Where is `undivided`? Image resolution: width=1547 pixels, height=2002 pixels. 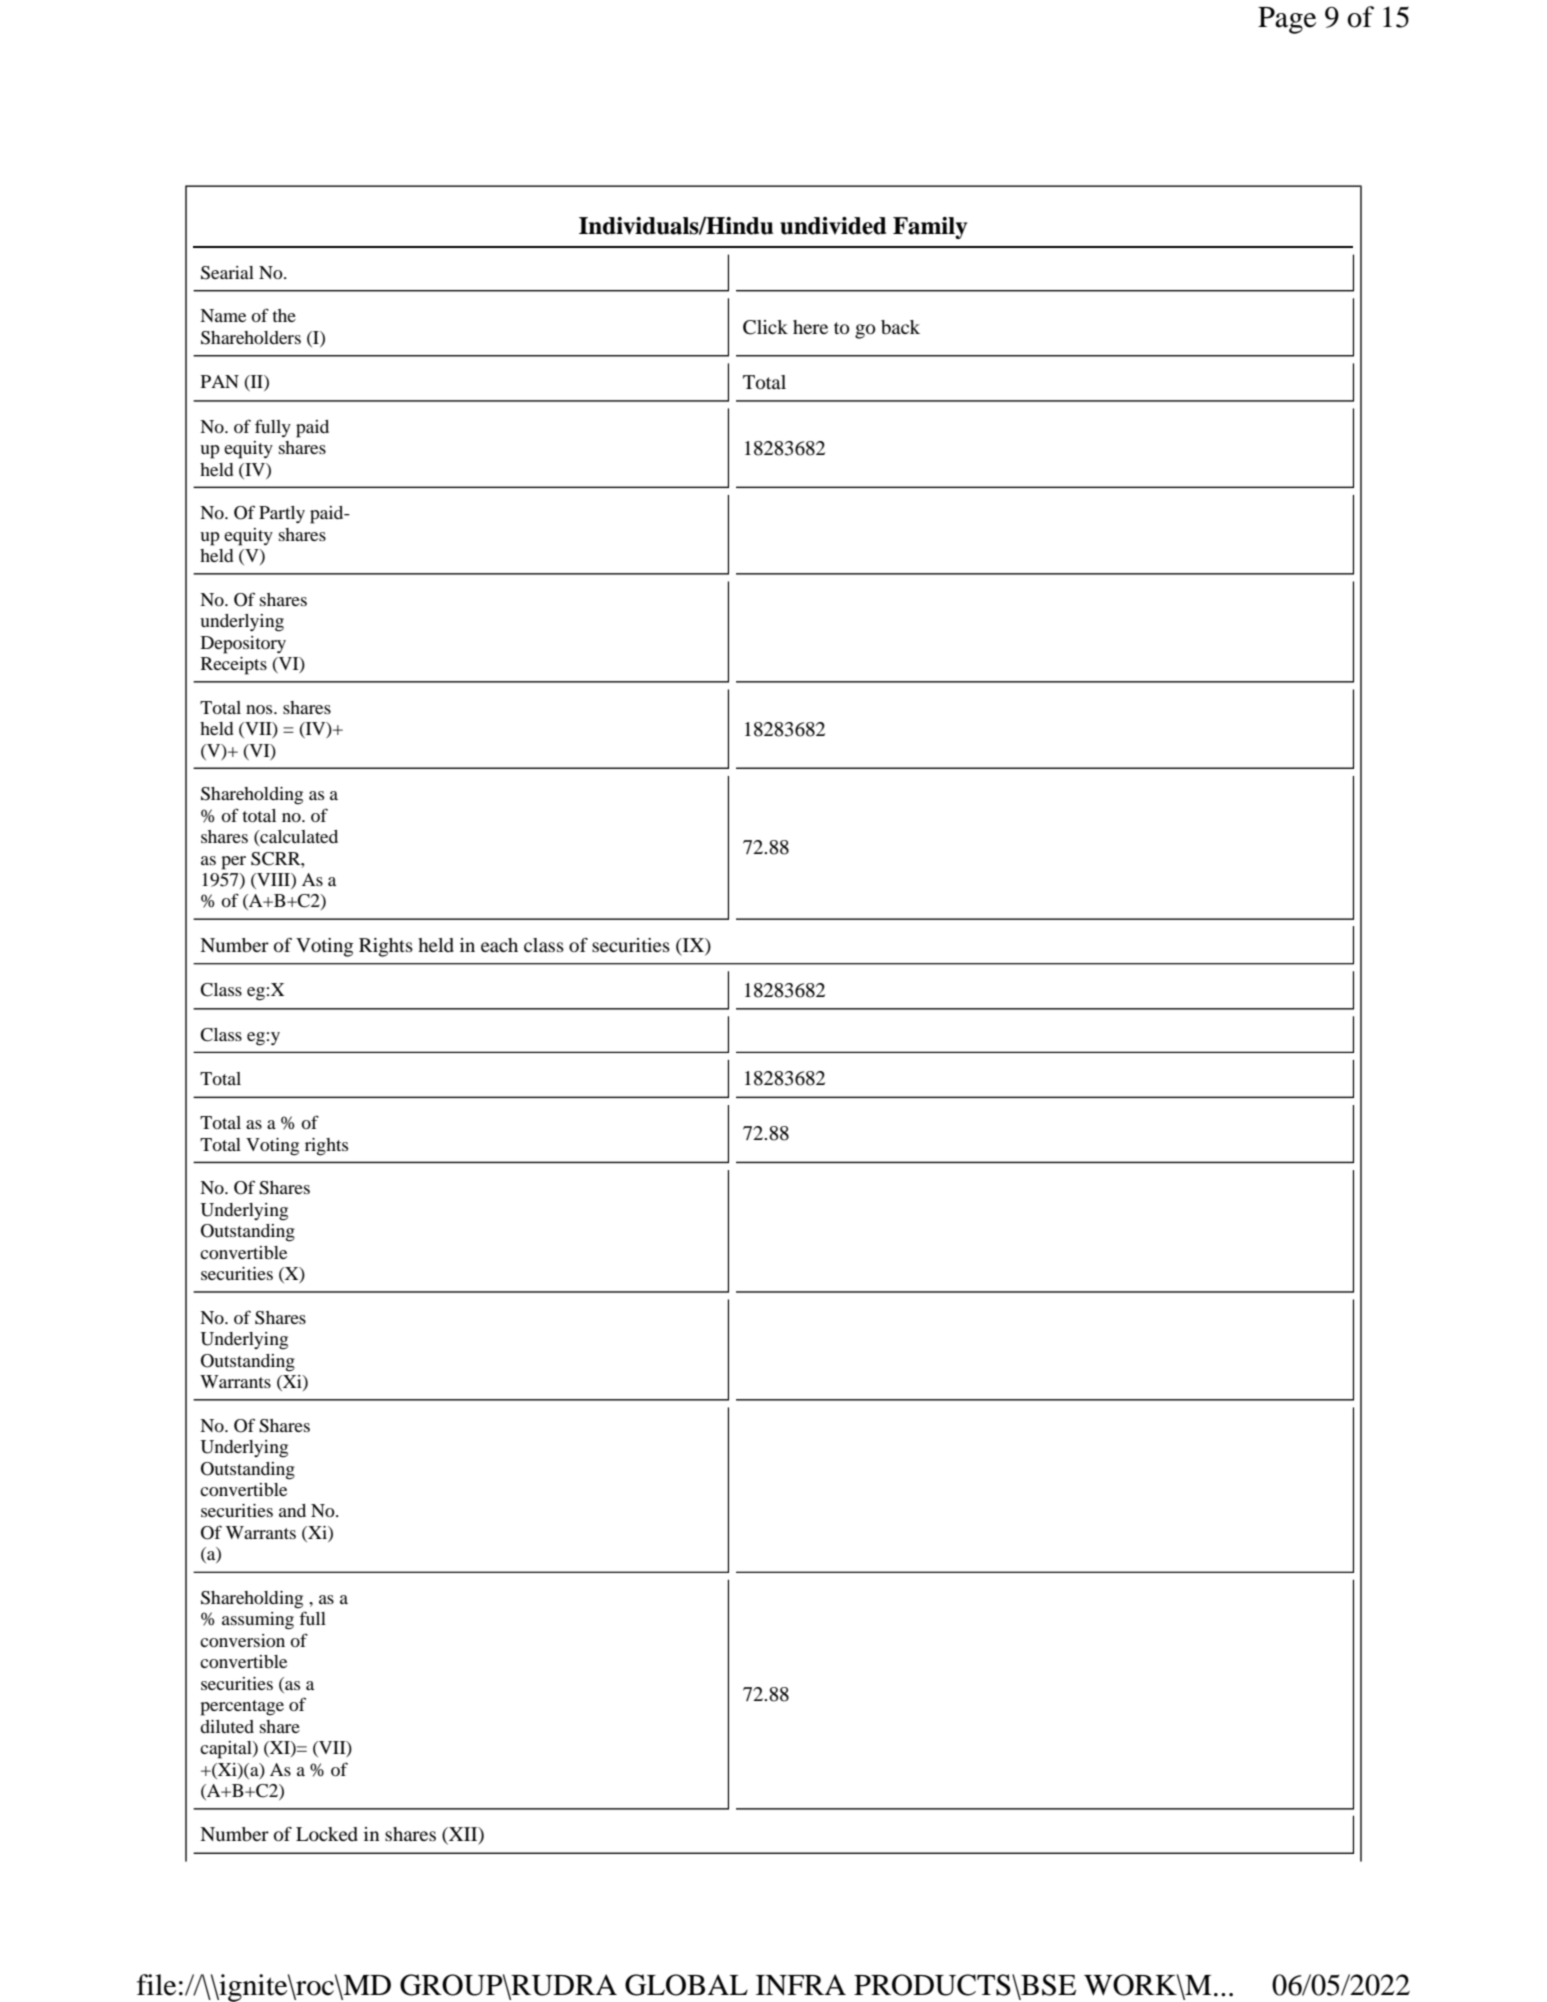 undivided is located at coordinates (833, 226).
